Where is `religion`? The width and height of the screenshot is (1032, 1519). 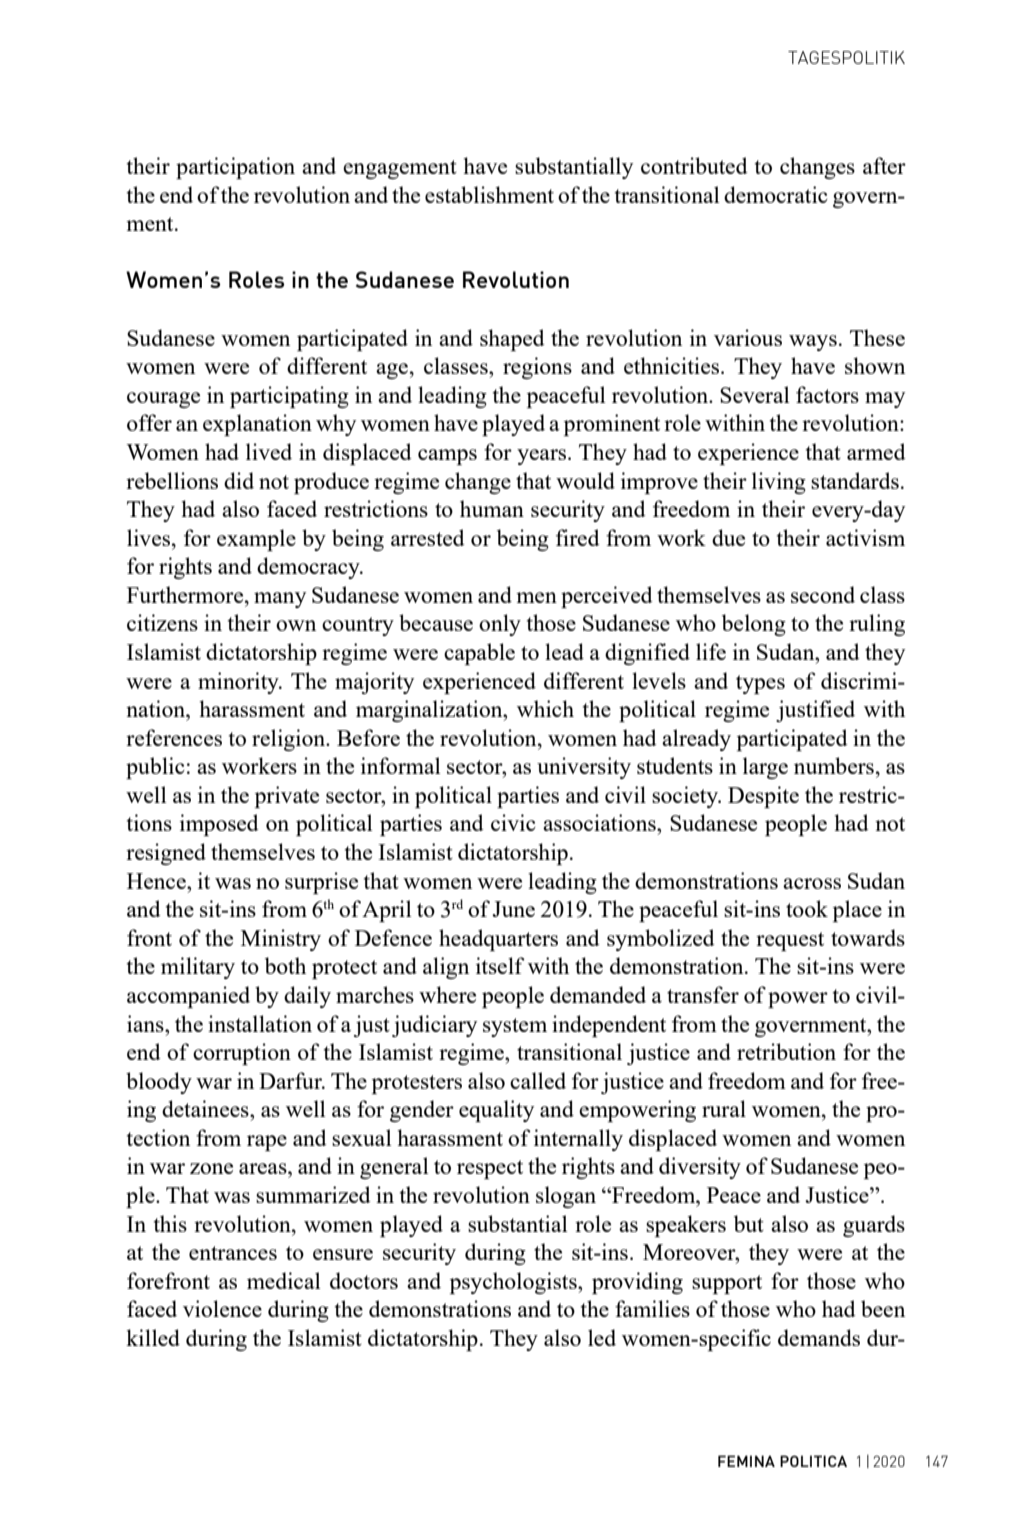
religion is located at coordinates (290, 740).
